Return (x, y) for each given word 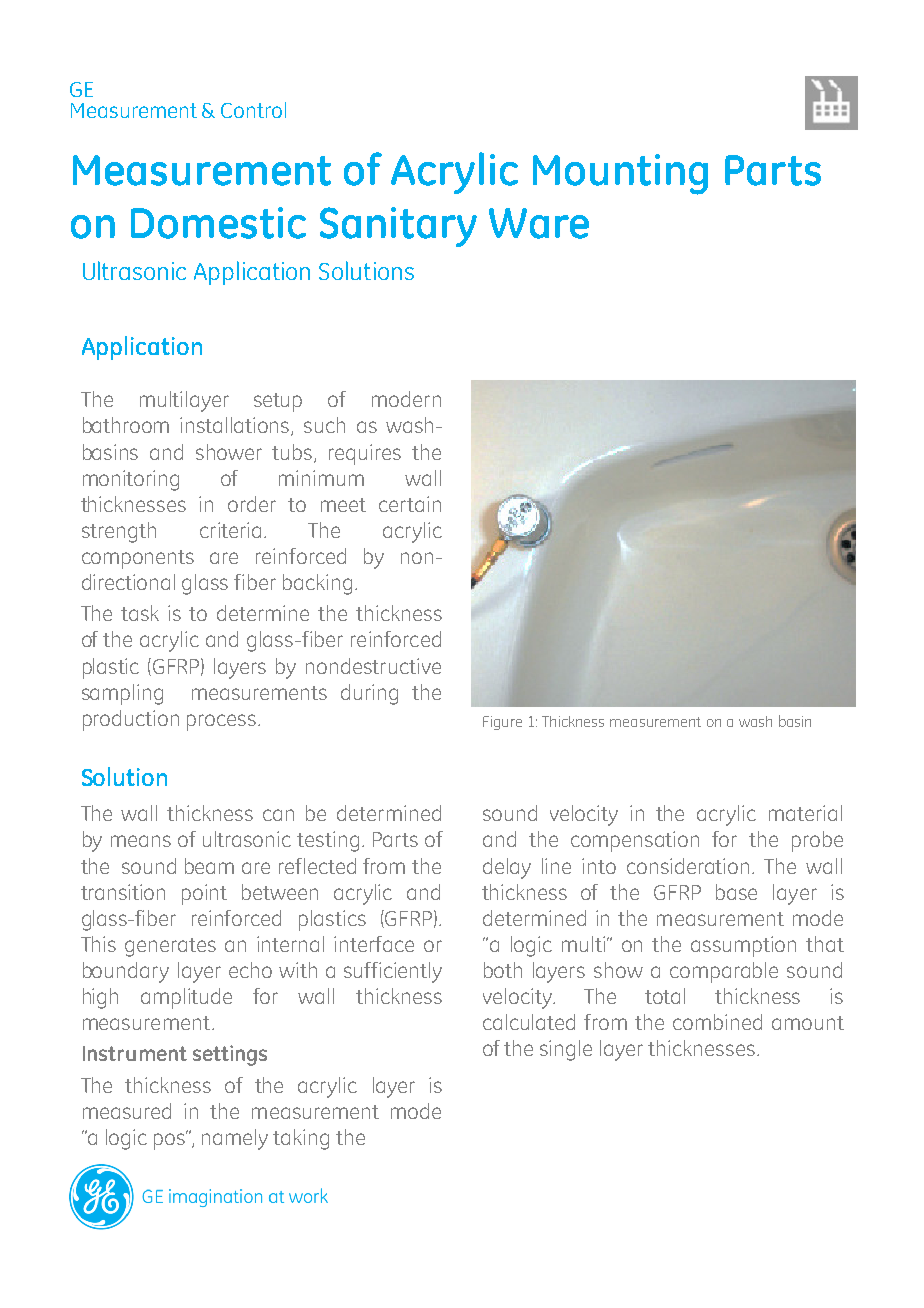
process (221, 722)
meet (343, 505)
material (805, 813)
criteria (230, 530)
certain (410, 504)
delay (507, 868)
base (736, 892)
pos (171, 1140)
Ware (539, 223)
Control (253, 110)
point (204, 894)
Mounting (620, 174)
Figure (502, 723)
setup (278, 402)
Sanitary (398, 227)
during (369, 694)
